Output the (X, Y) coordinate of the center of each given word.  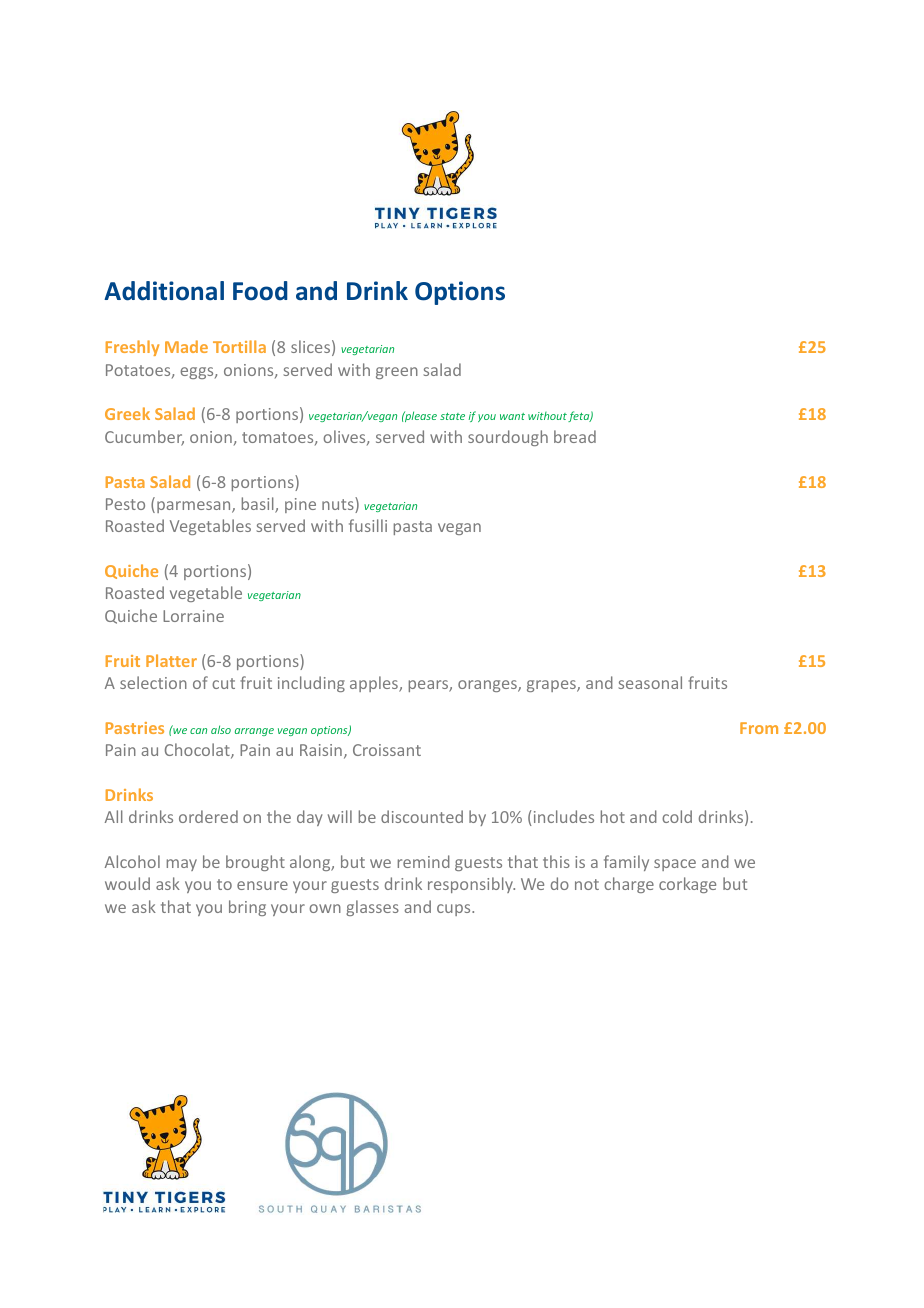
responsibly (471, 885)
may (182, 865)
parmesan (195, 507)
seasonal (650, 682)
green (397, 373)
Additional (164, 291)
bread (575, 436)
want (512, 416)
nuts (339, 505)
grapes (552, 686)
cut (223, 683)
